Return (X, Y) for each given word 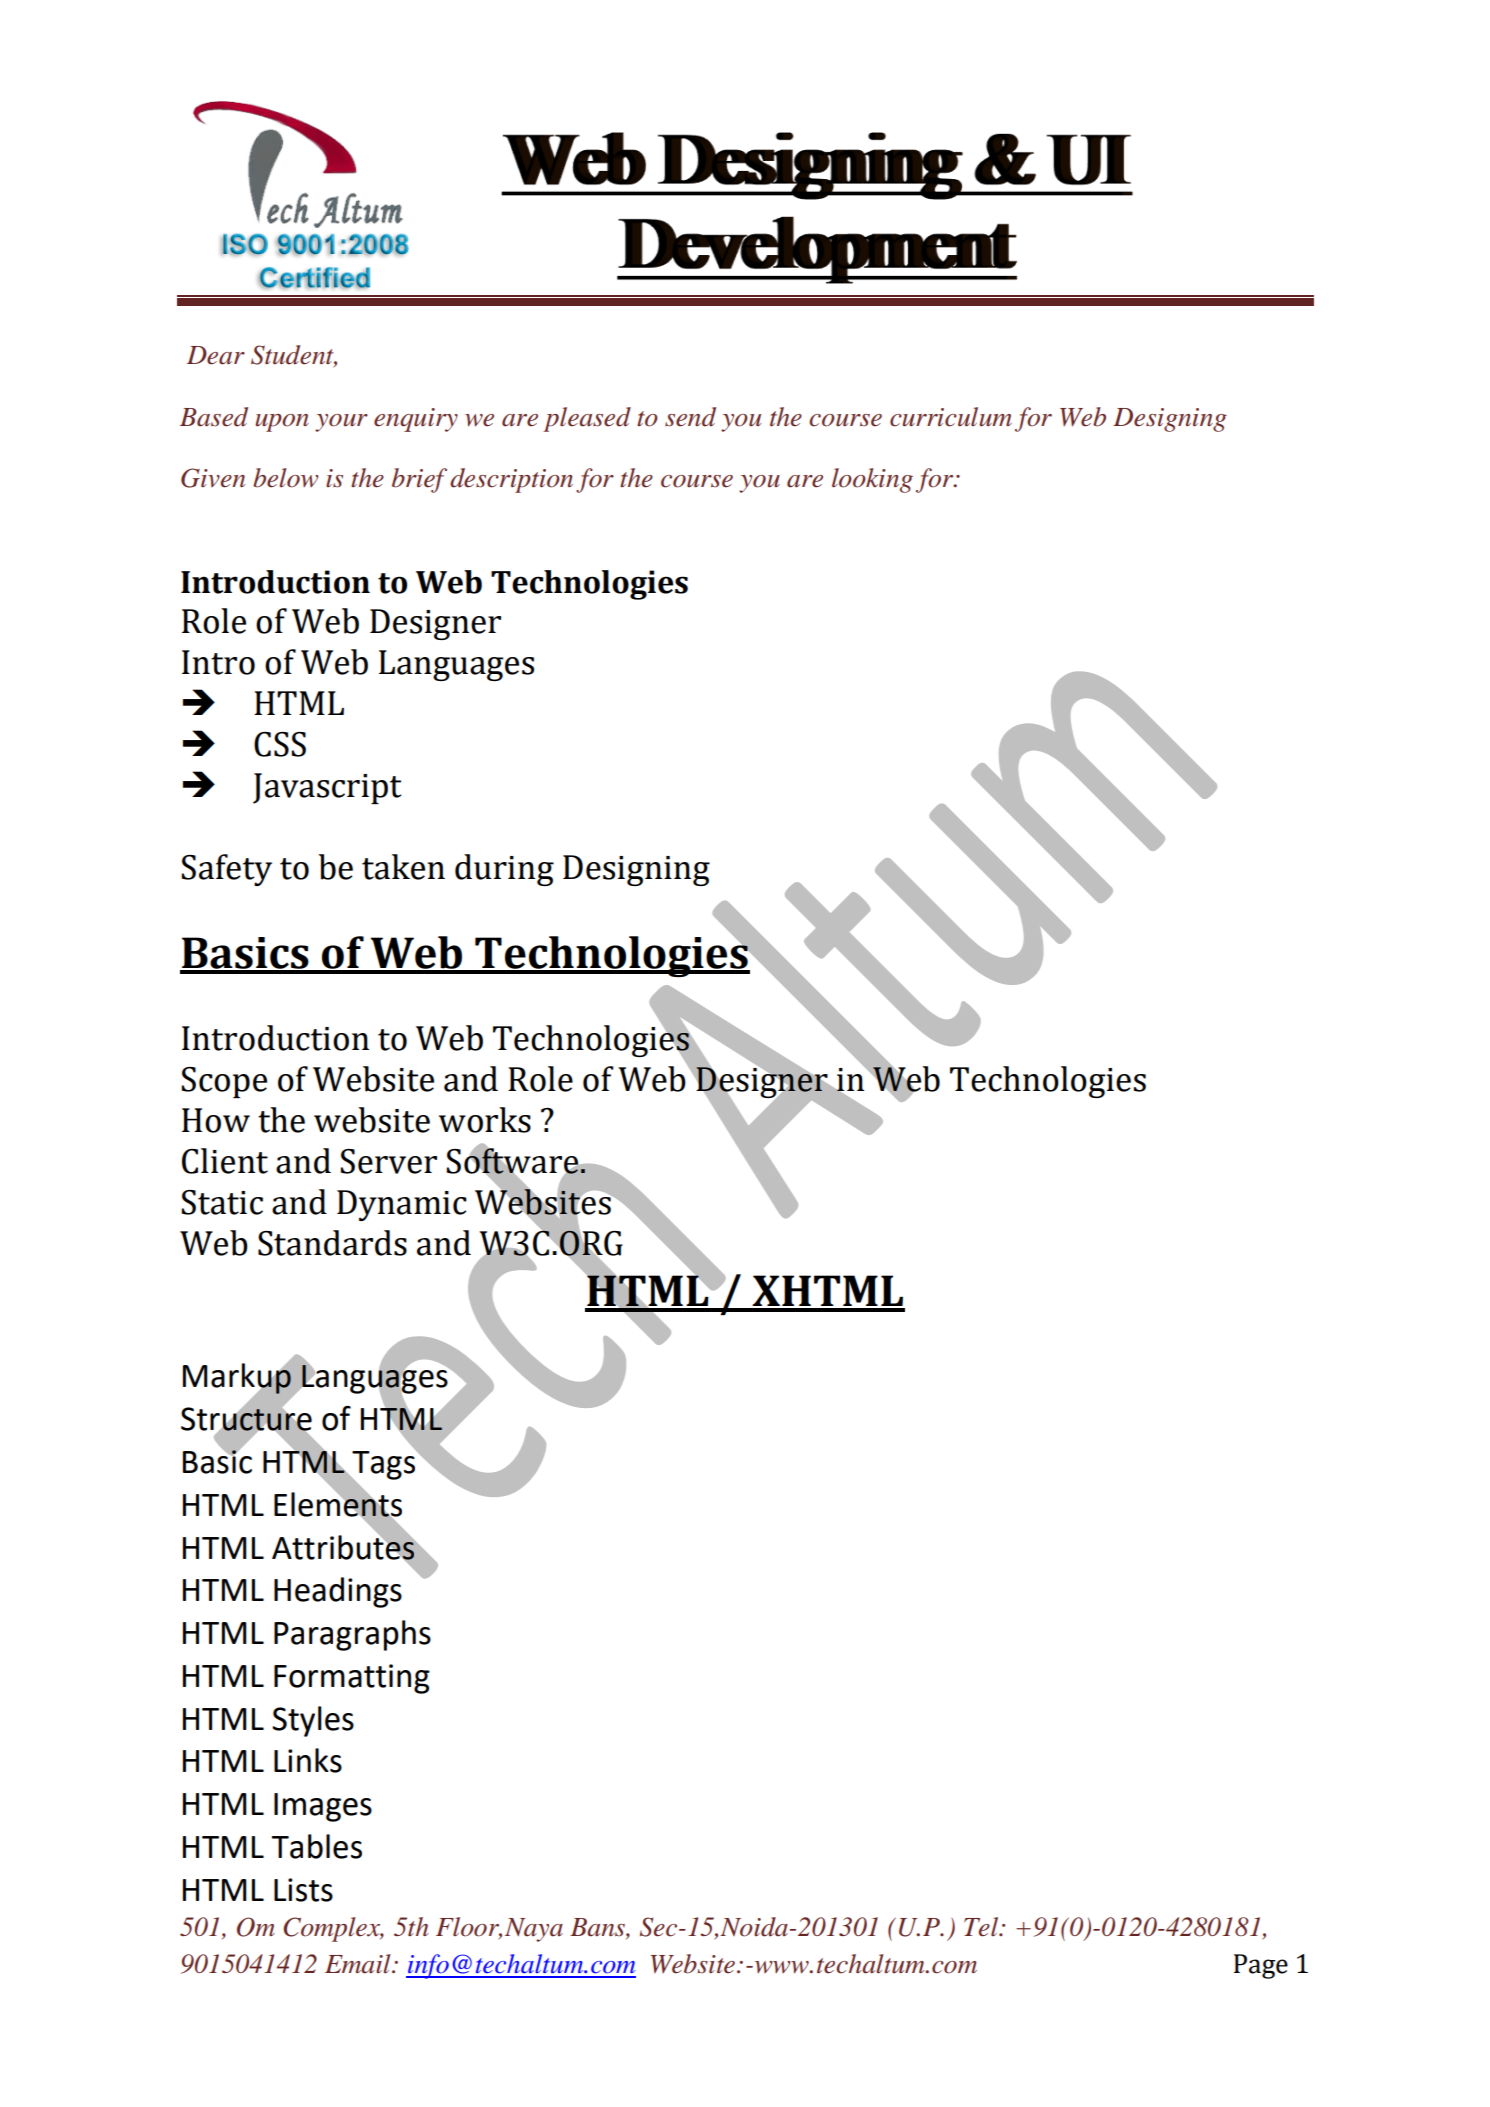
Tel (982, 1927)
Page (1261, 1966)
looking (872, 480)
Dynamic (402, 1205)
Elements (338, 1504)
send (690, 417)
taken (403, 867)
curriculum (951, 417)
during (504, 870)
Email (359, 1964)
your (341, 423)
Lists (303, 1890)
